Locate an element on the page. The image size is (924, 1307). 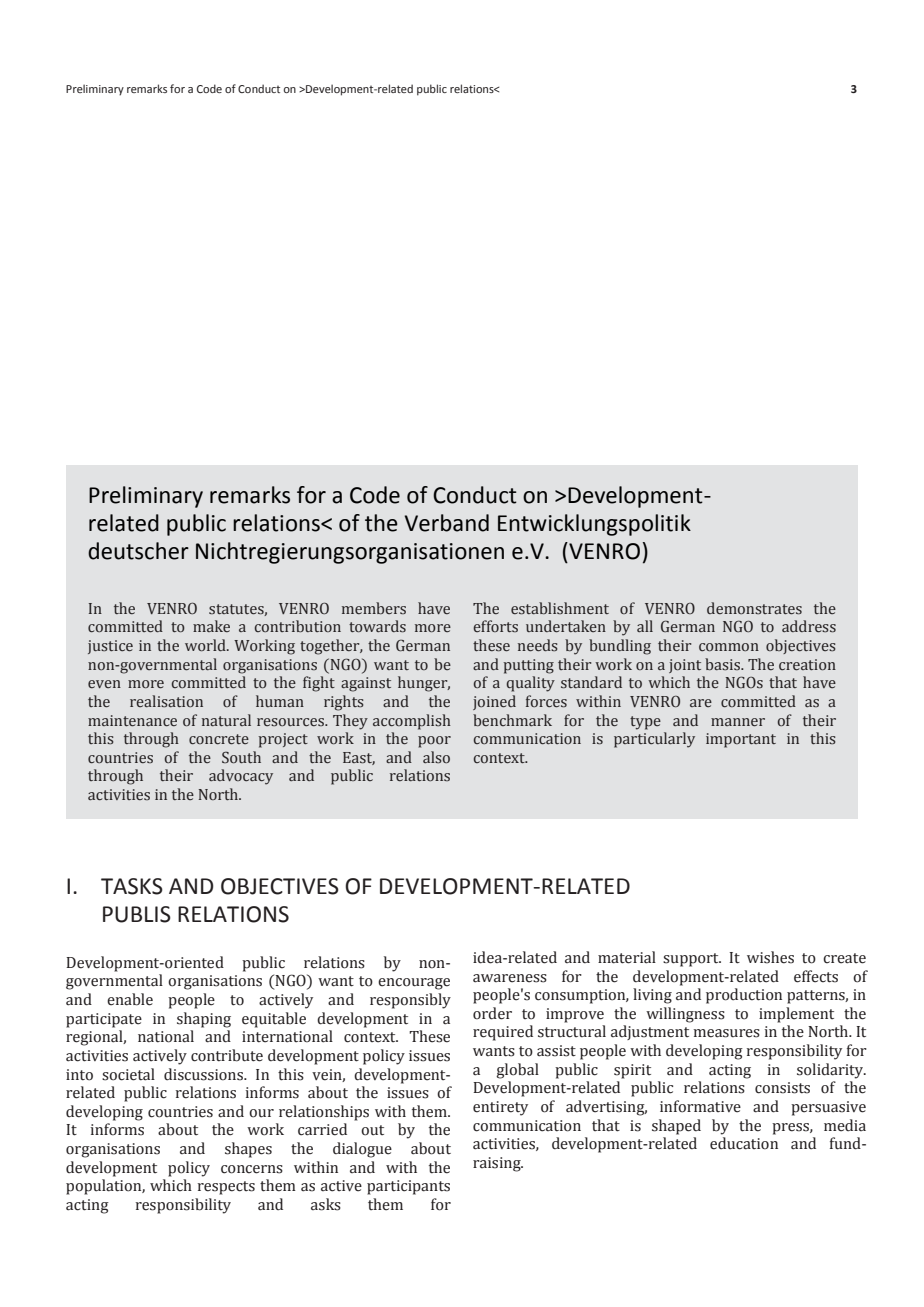
members is located at coordinates (374, 608).
